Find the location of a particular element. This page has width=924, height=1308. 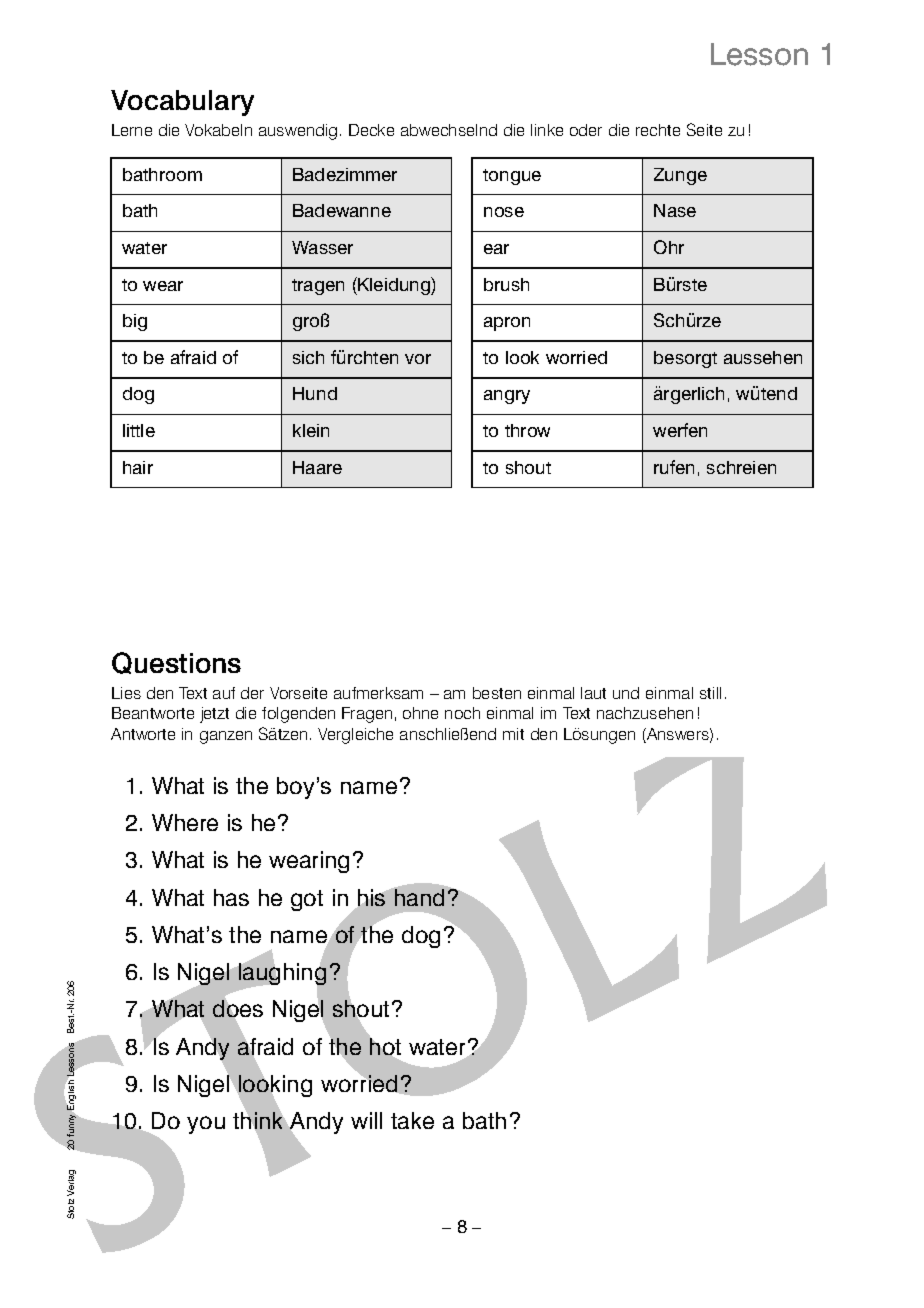

take is located at coordinates (412, 1120).
